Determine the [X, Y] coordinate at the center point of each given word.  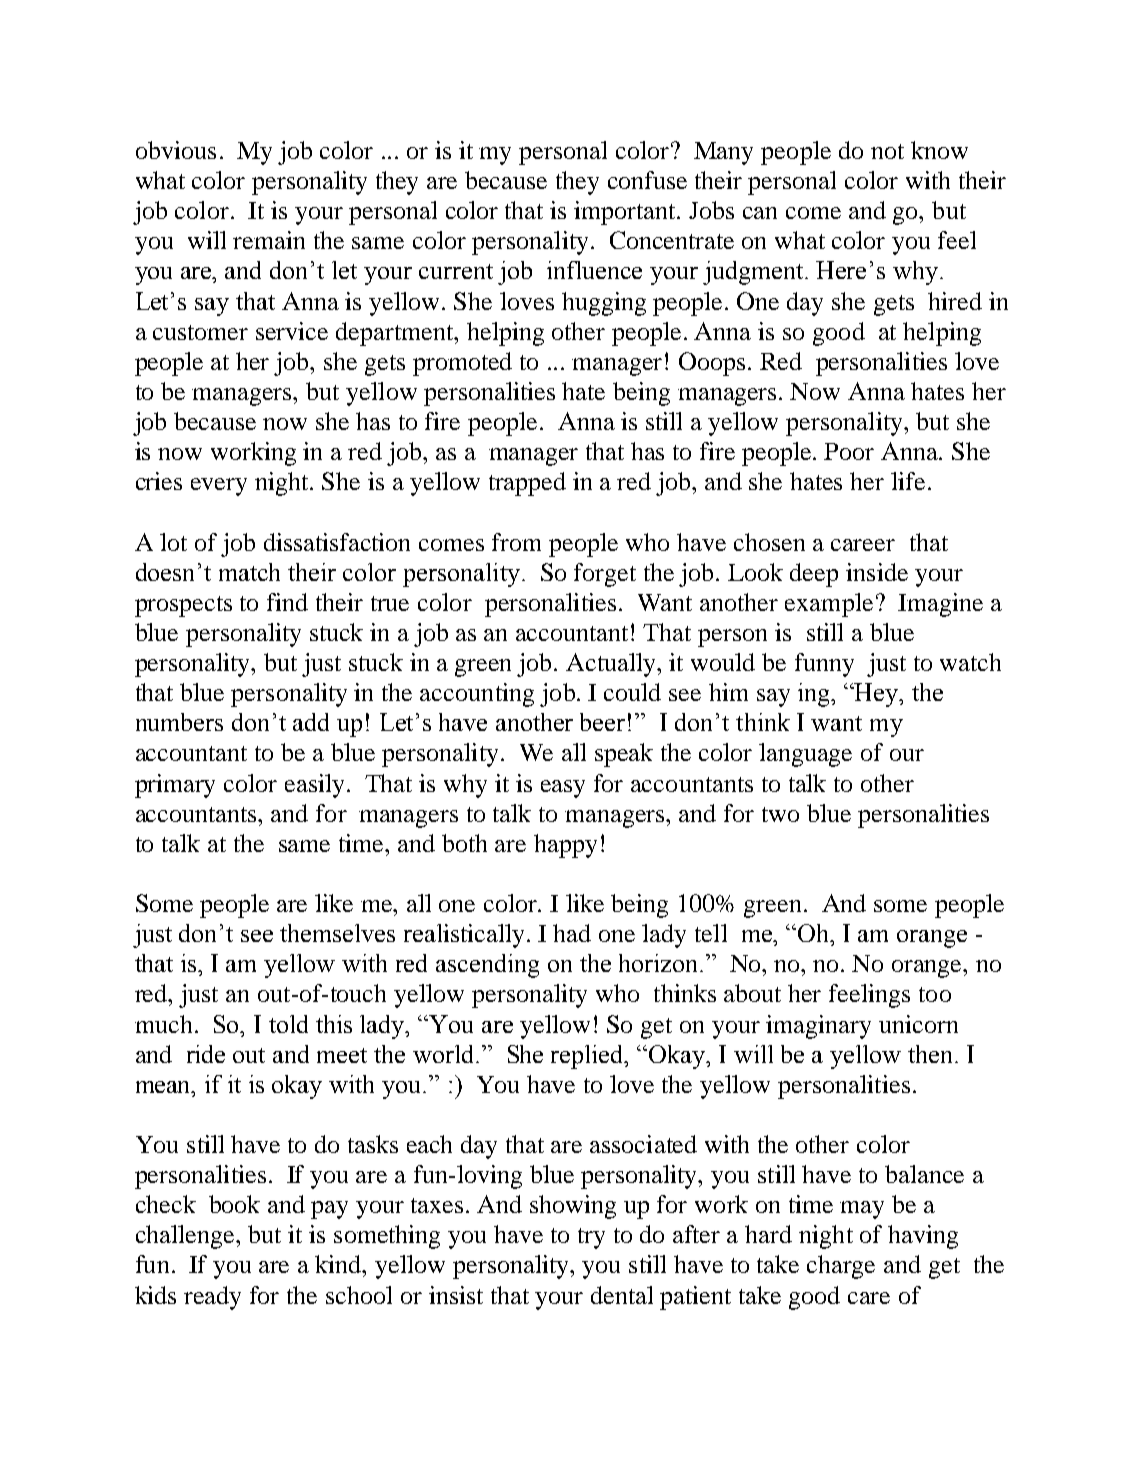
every [219, 487]
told [288, 1024]
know [939, 150]
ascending [487, 966]
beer [602, 722]
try [591, 1238]
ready [212, 1298]
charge [841, 1267]
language [805, 755]
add [311, 722]
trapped [527, 484]
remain [269, 240]
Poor [849, 451]
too [935, 994]
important [626, 213]
